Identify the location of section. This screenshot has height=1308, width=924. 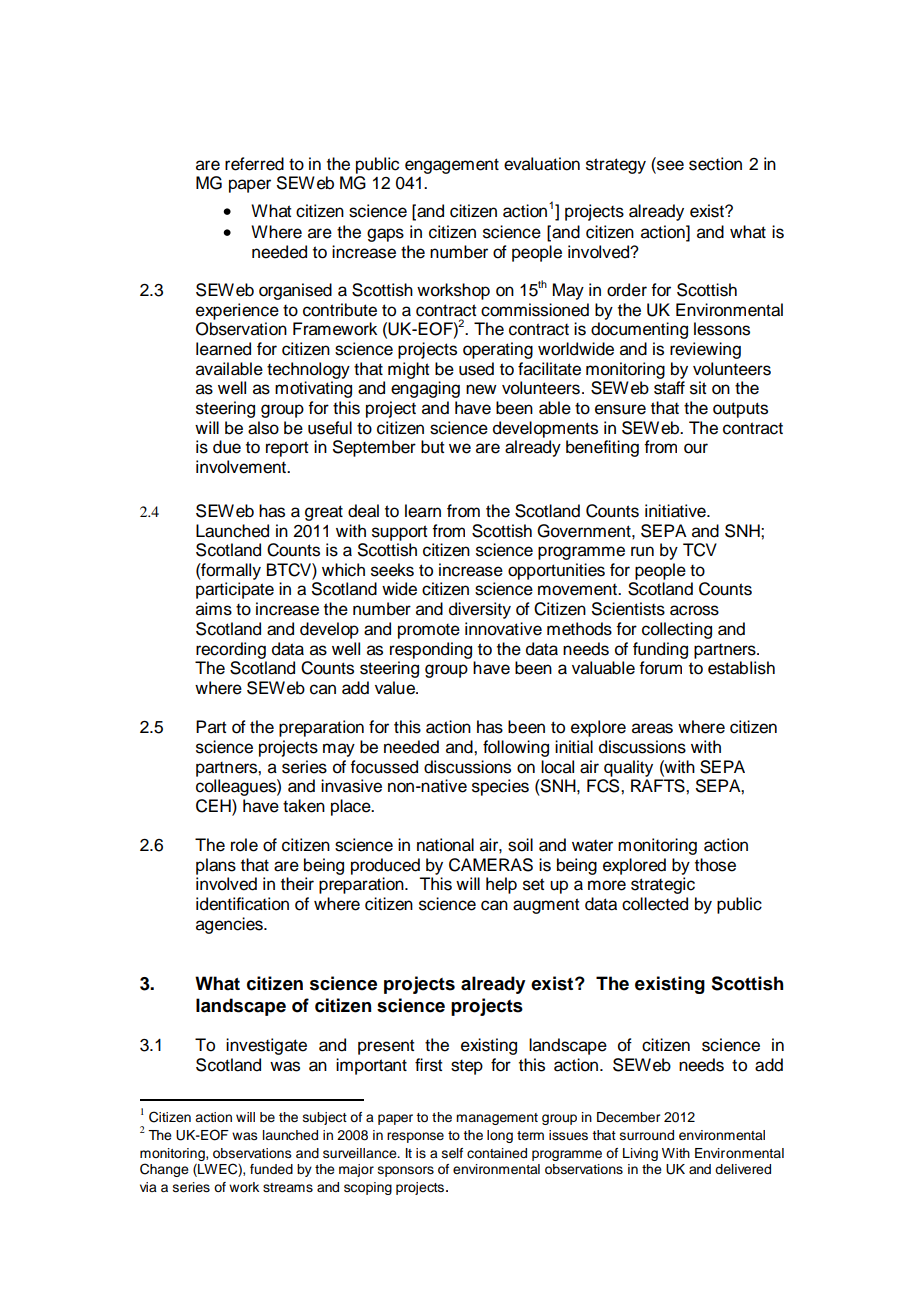
(715, 164).
